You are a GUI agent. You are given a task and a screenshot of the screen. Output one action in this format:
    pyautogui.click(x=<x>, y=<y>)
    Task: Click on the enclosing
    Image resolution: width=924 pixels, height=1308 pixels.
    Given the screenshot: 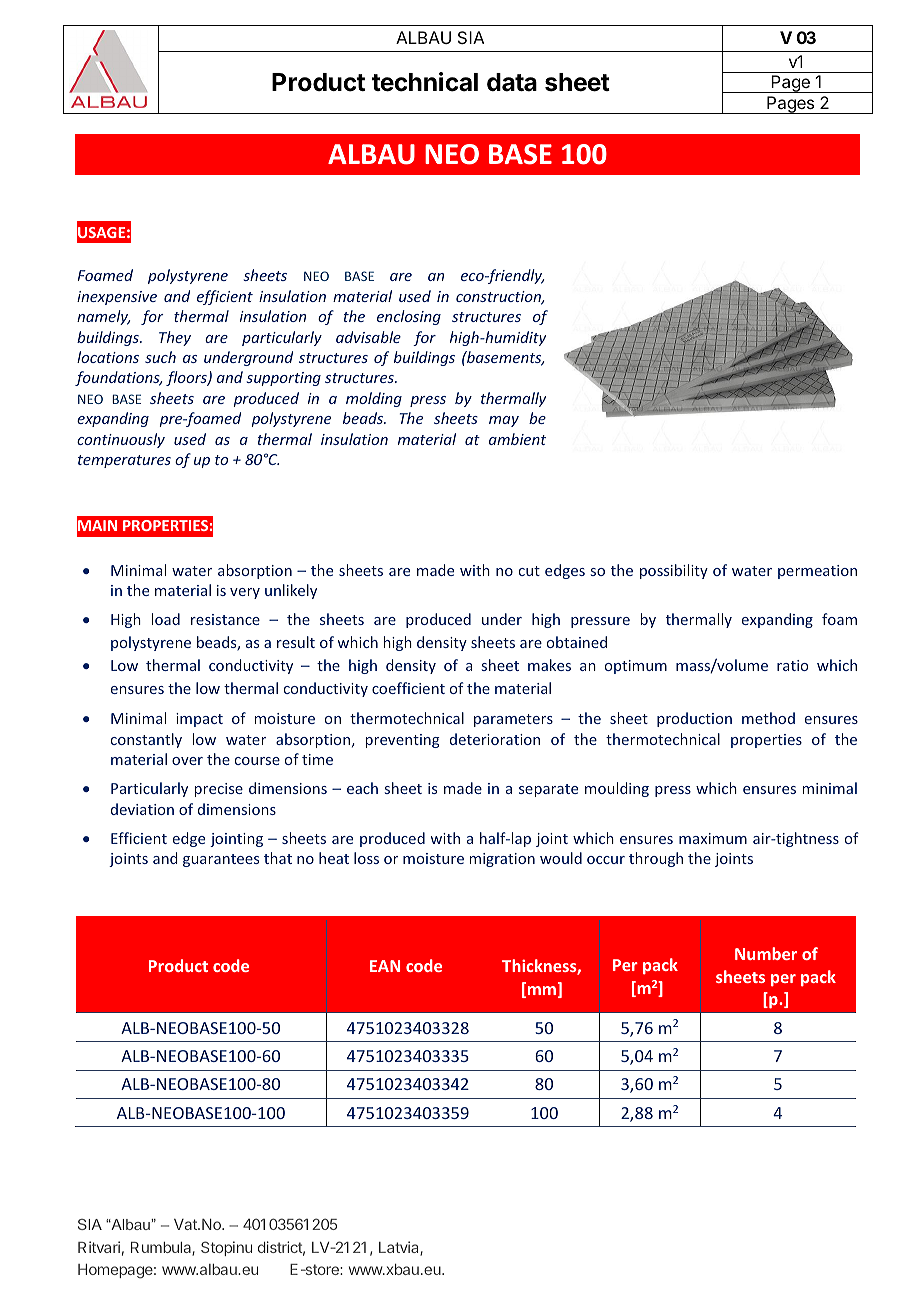 What is the action you would take?
    pyautogui.click(x=409, y=317)
